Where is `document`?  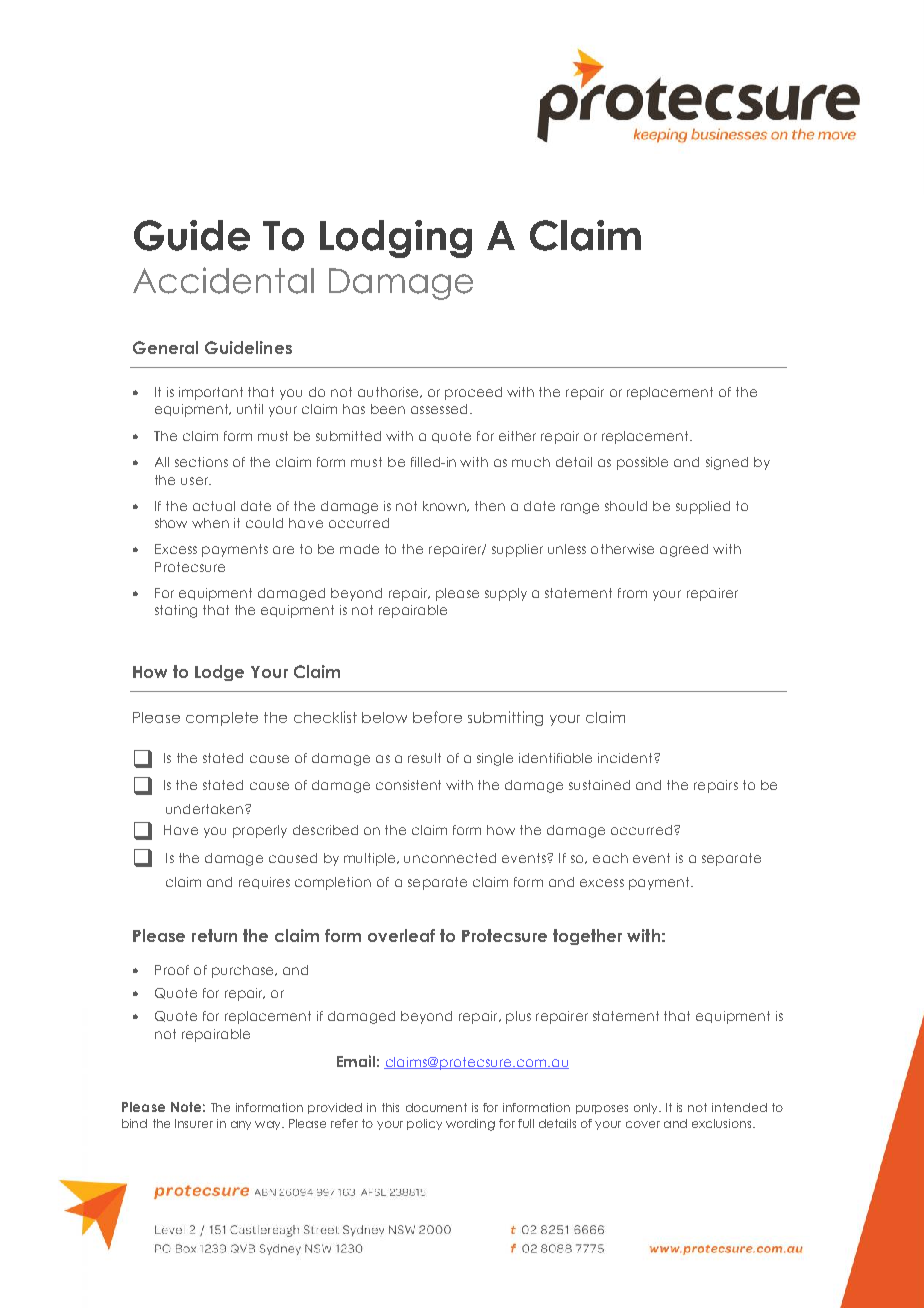 document is located at coordinates (436, 1107).
